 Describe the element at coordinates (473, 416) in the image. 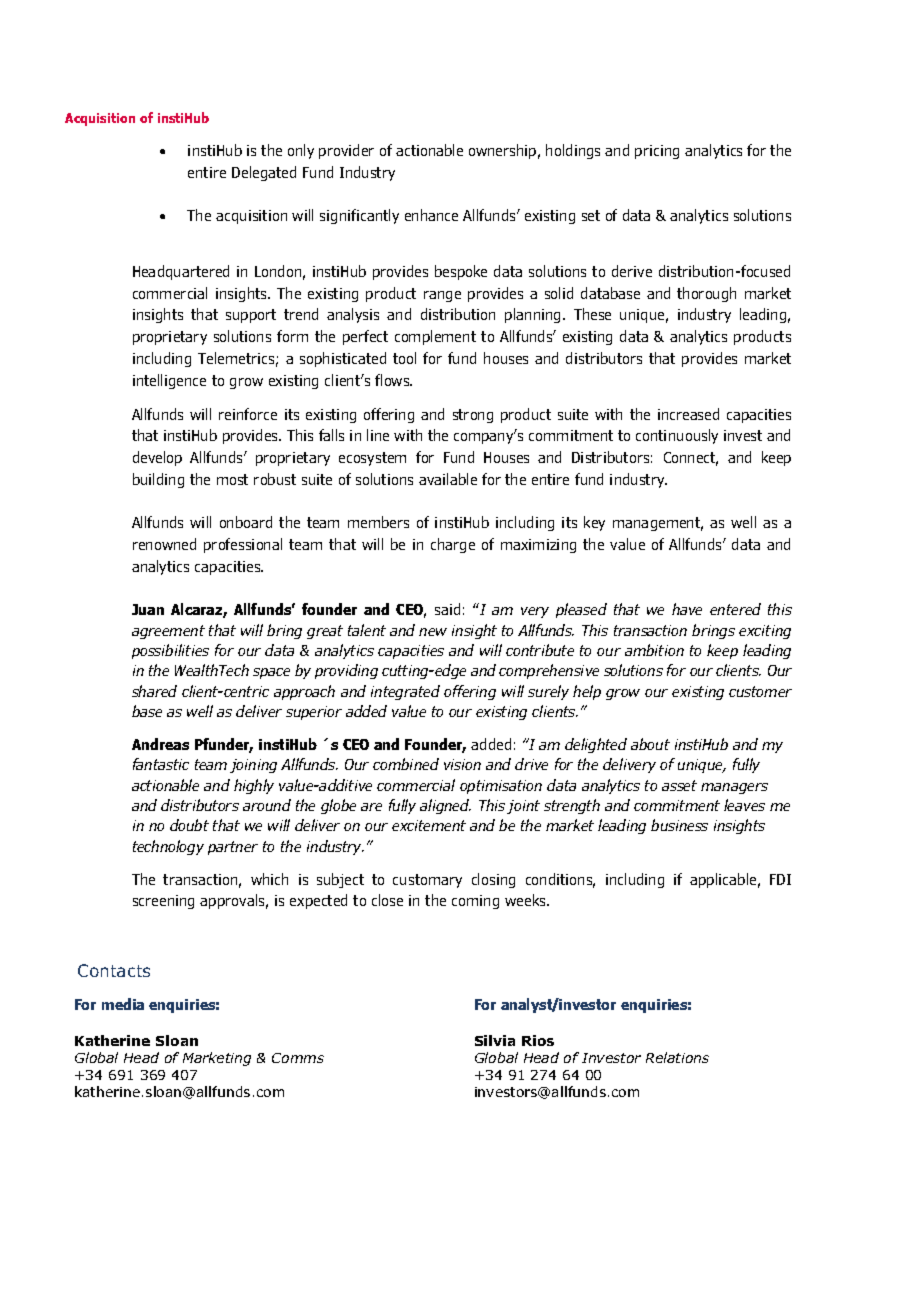

I see `strong` at that location.
